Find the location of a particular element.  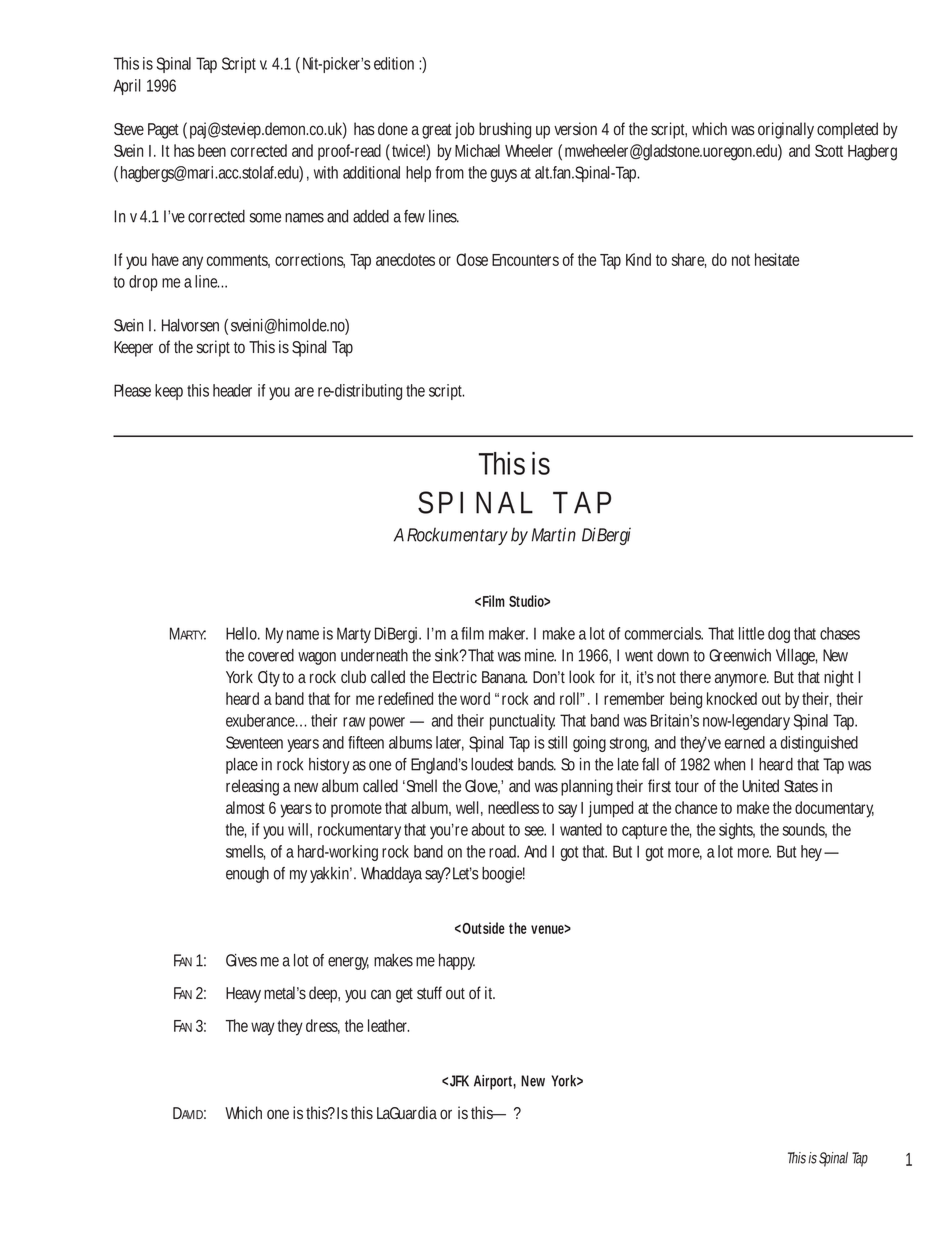

Close is located at coordinates (472, 259).
